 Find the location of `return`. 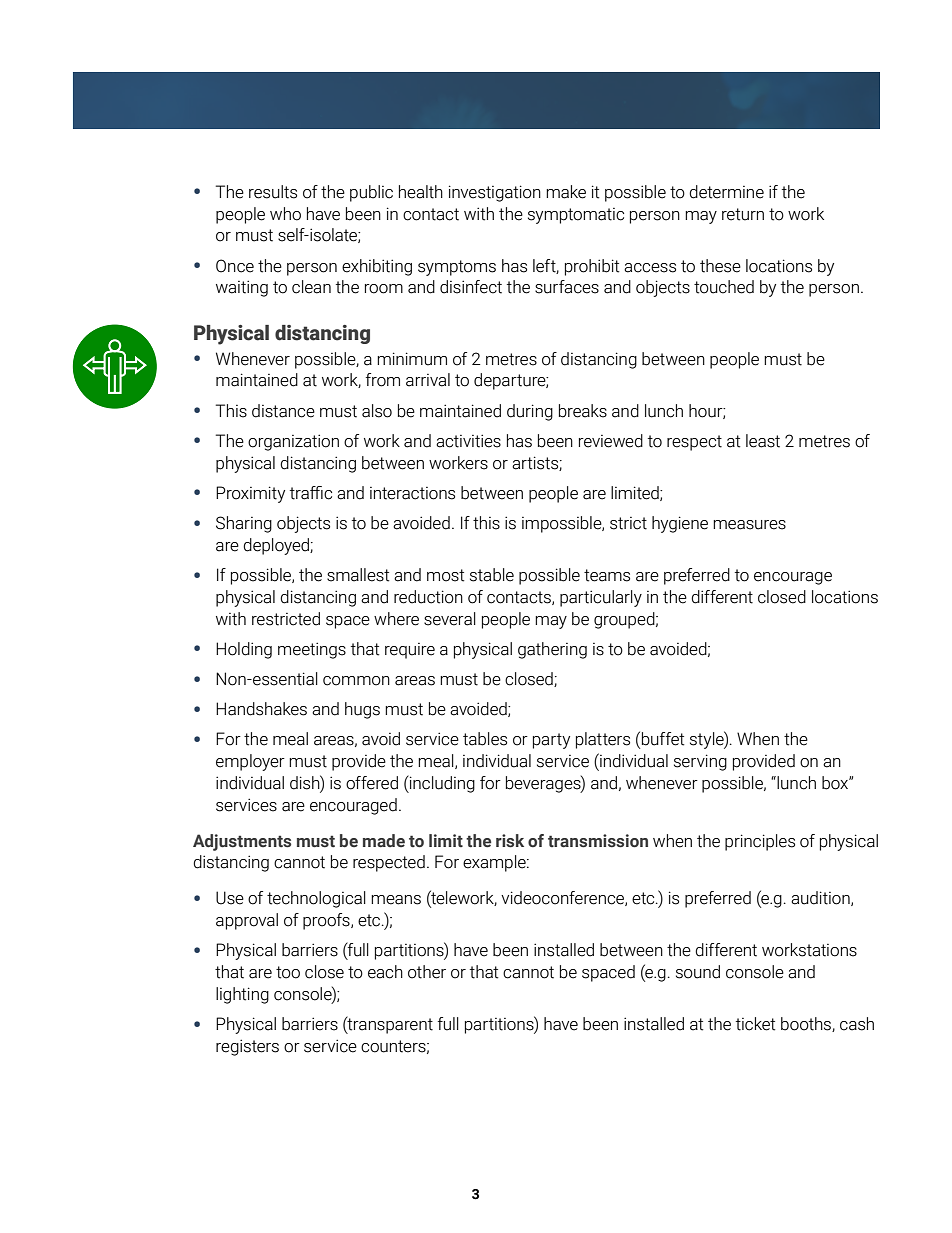

return is located at coordinates (743, 214).
